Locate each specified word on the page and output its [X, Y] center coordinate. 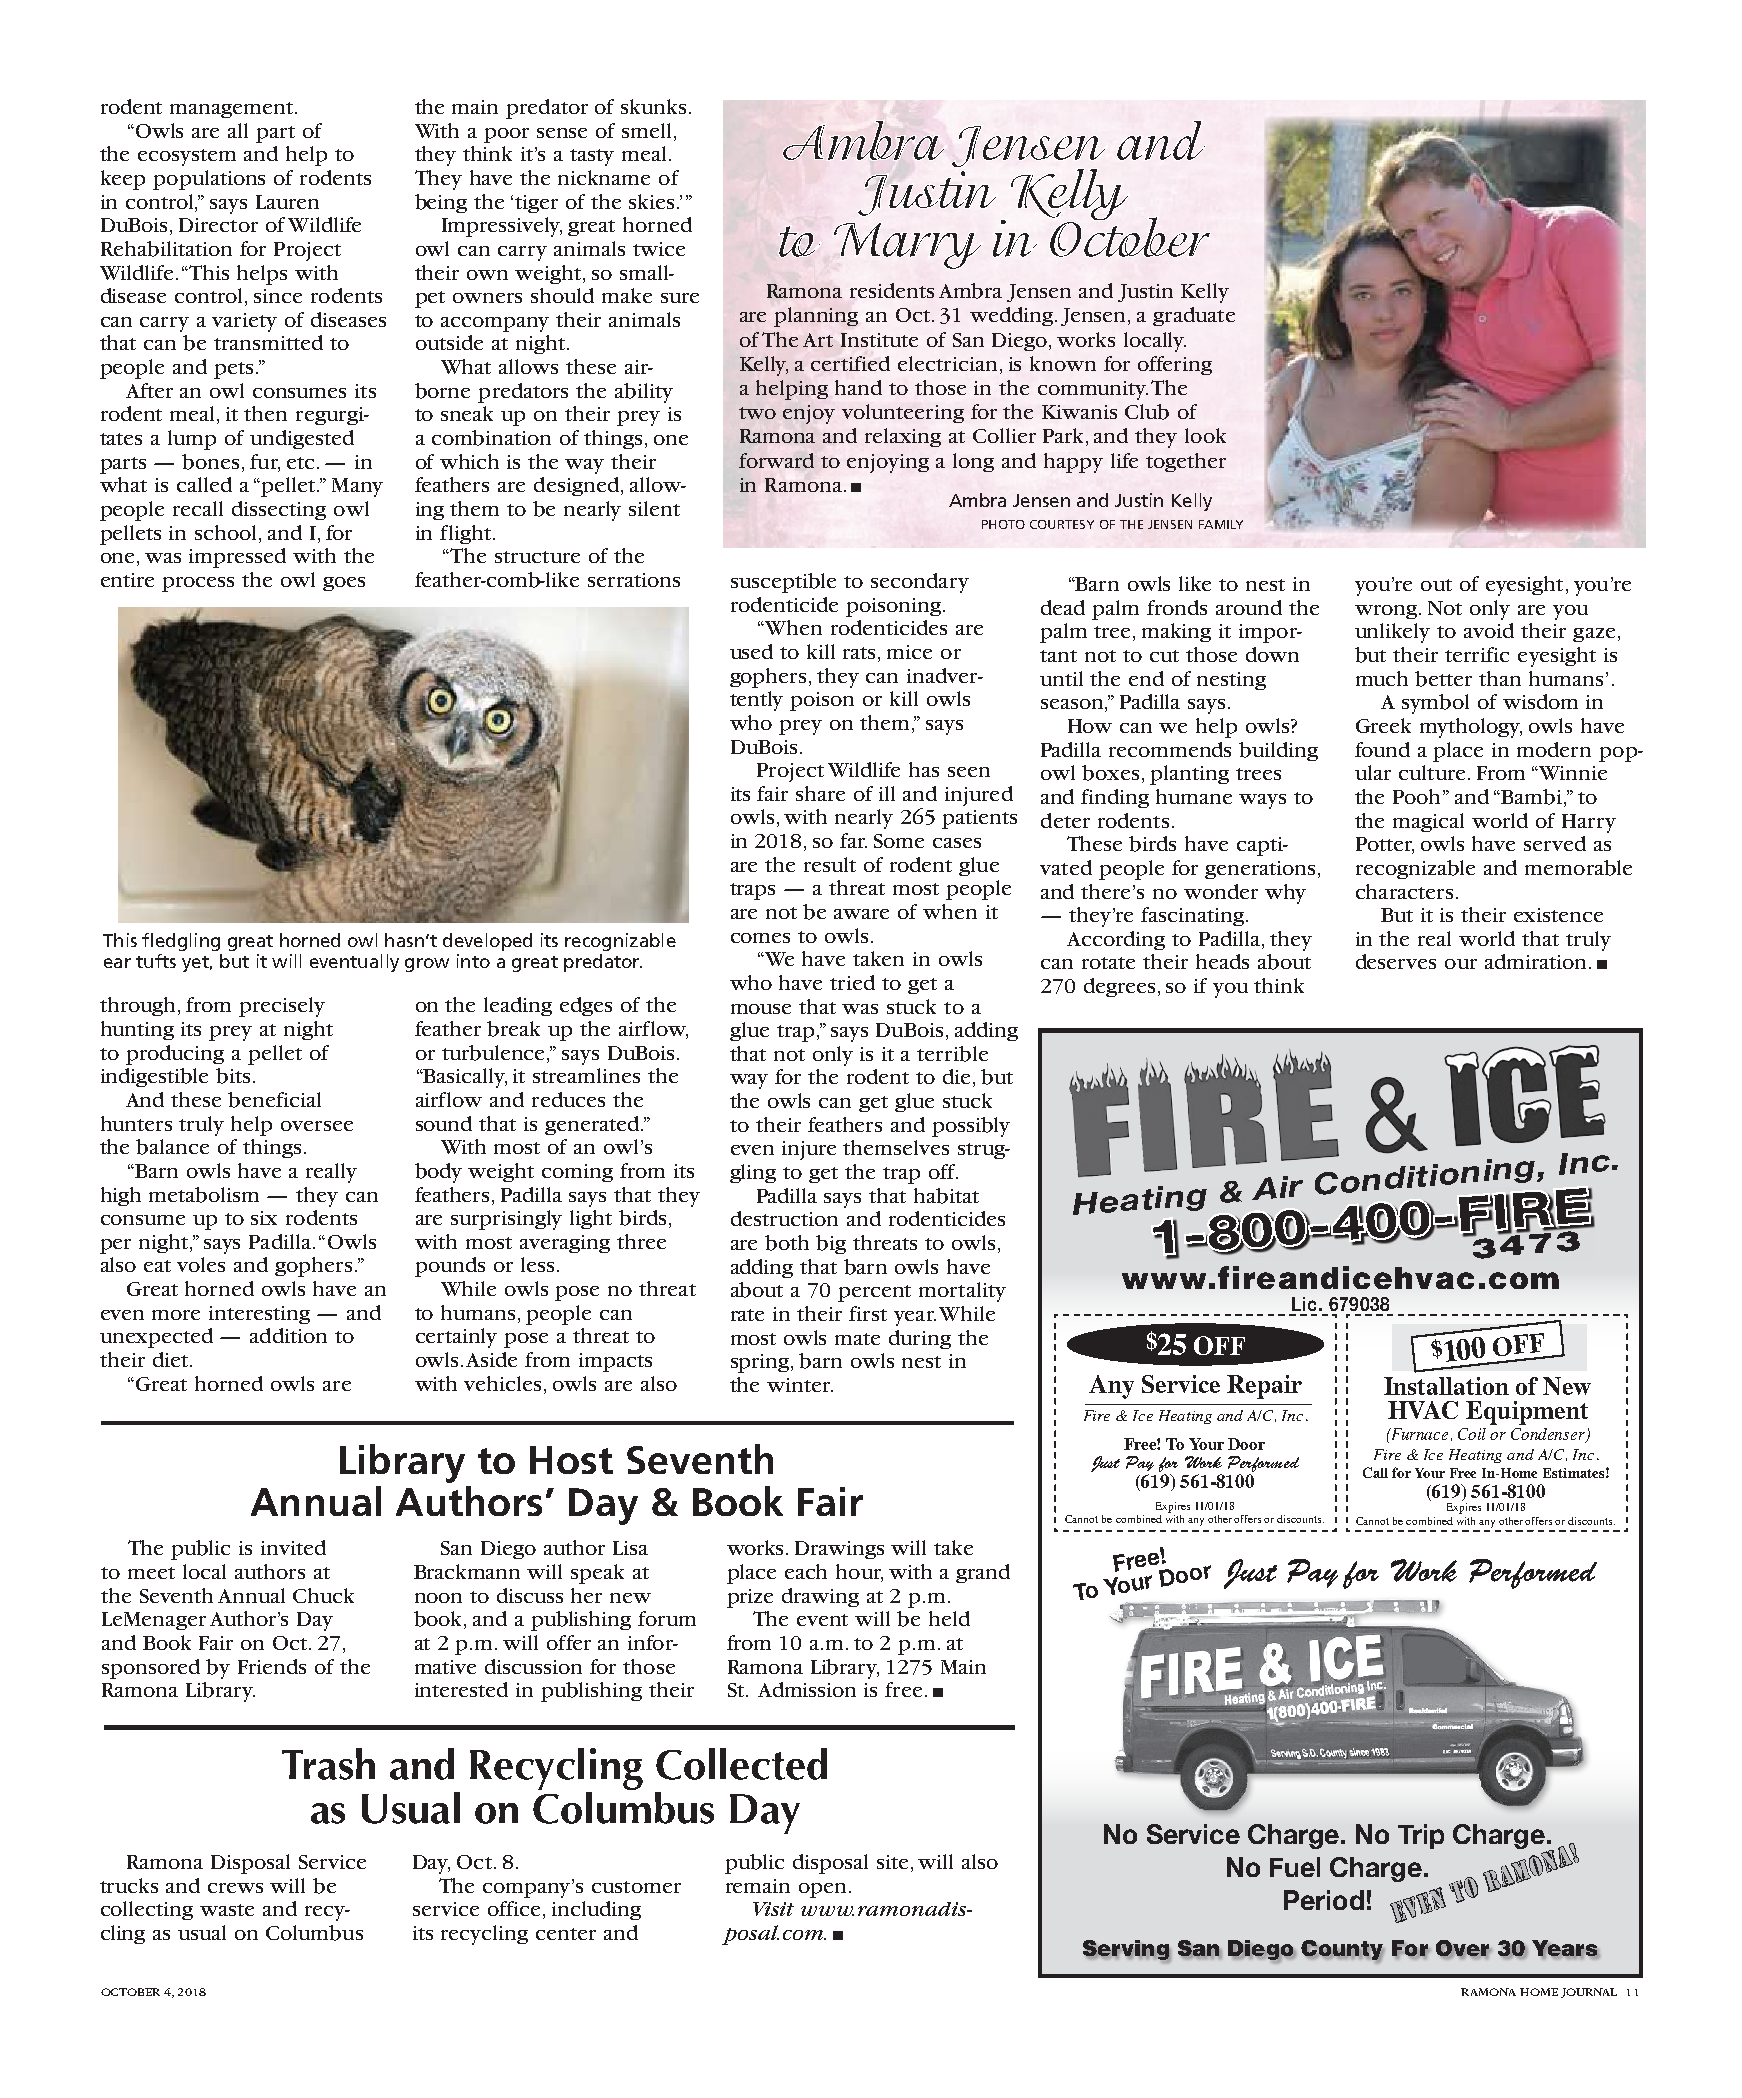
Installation [1446, 1386]
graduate [1194, 316]
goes [344, 584]
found [1382, 749]
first [868, 1313]
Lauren [287, 202]
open [822, 1890]
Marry [907, 246]
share [820, 793]
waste [227, 1910]
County [1342, 1951]
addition [288, 1335]
